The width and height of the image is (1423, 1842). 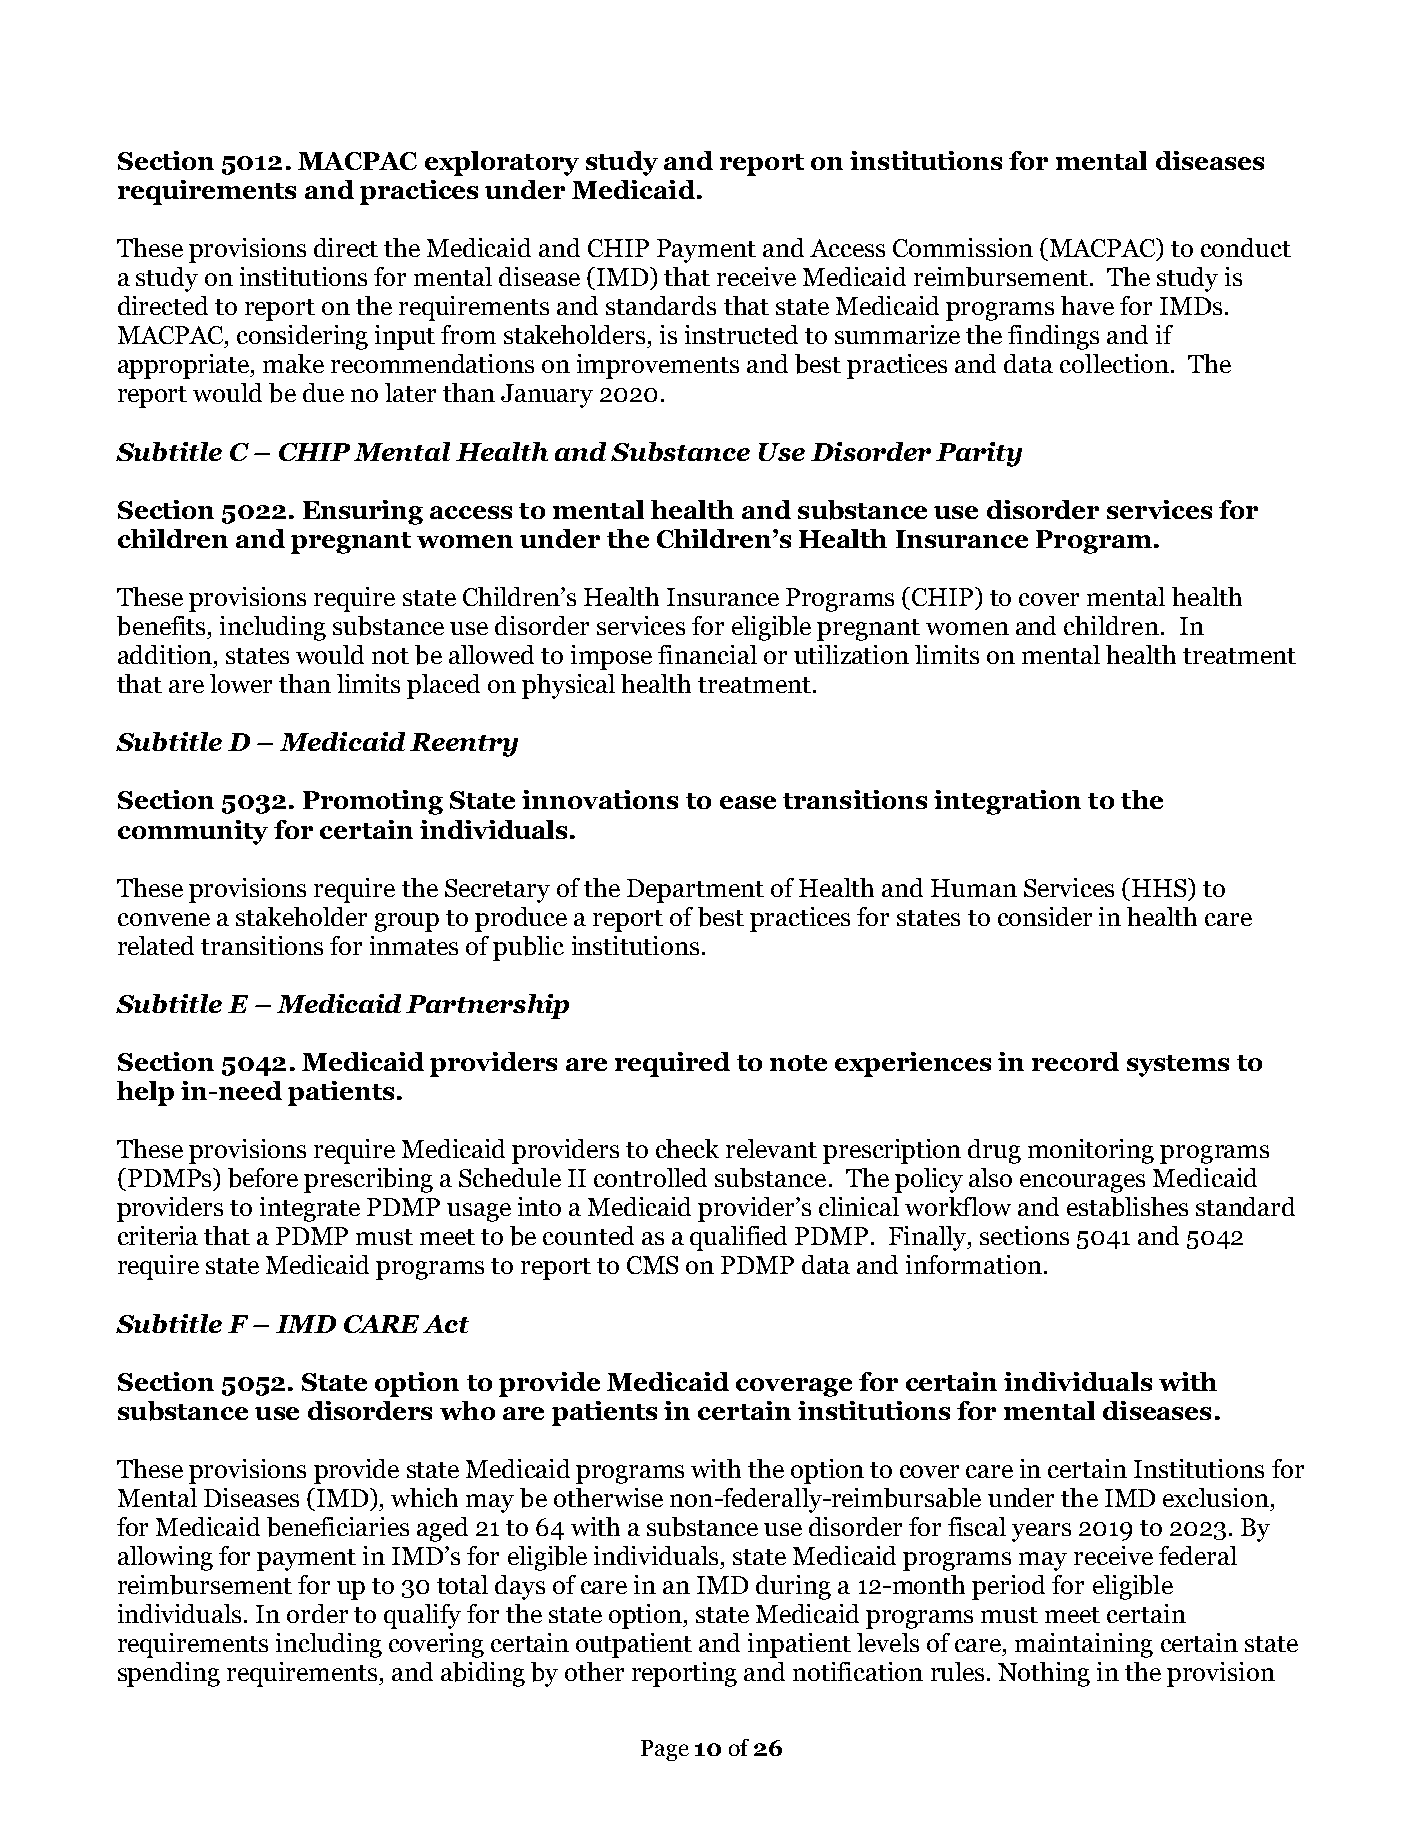 What do you see at coordinates (652, 1265) in the image?
I see `CMS` at bounding box center [652, 1265].
